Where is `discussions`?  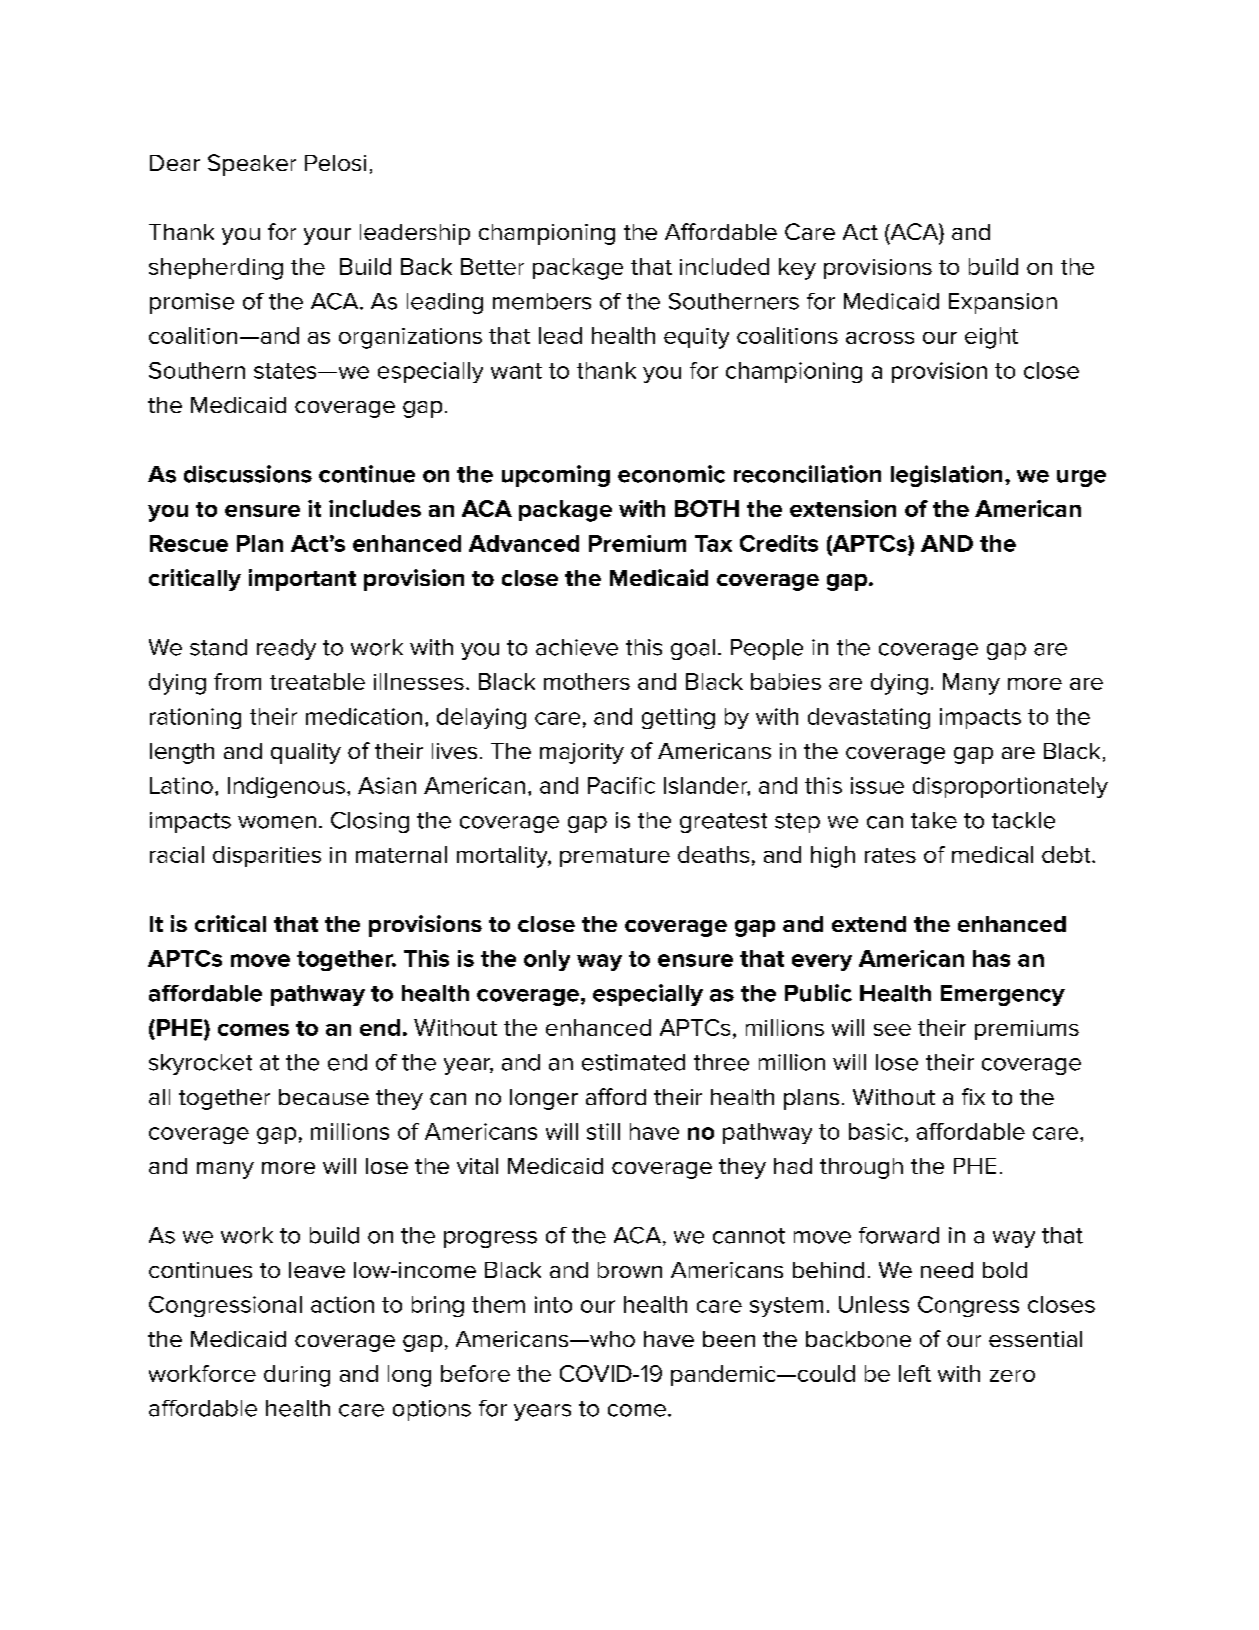 discussions is located at coordinates (248, 474).
